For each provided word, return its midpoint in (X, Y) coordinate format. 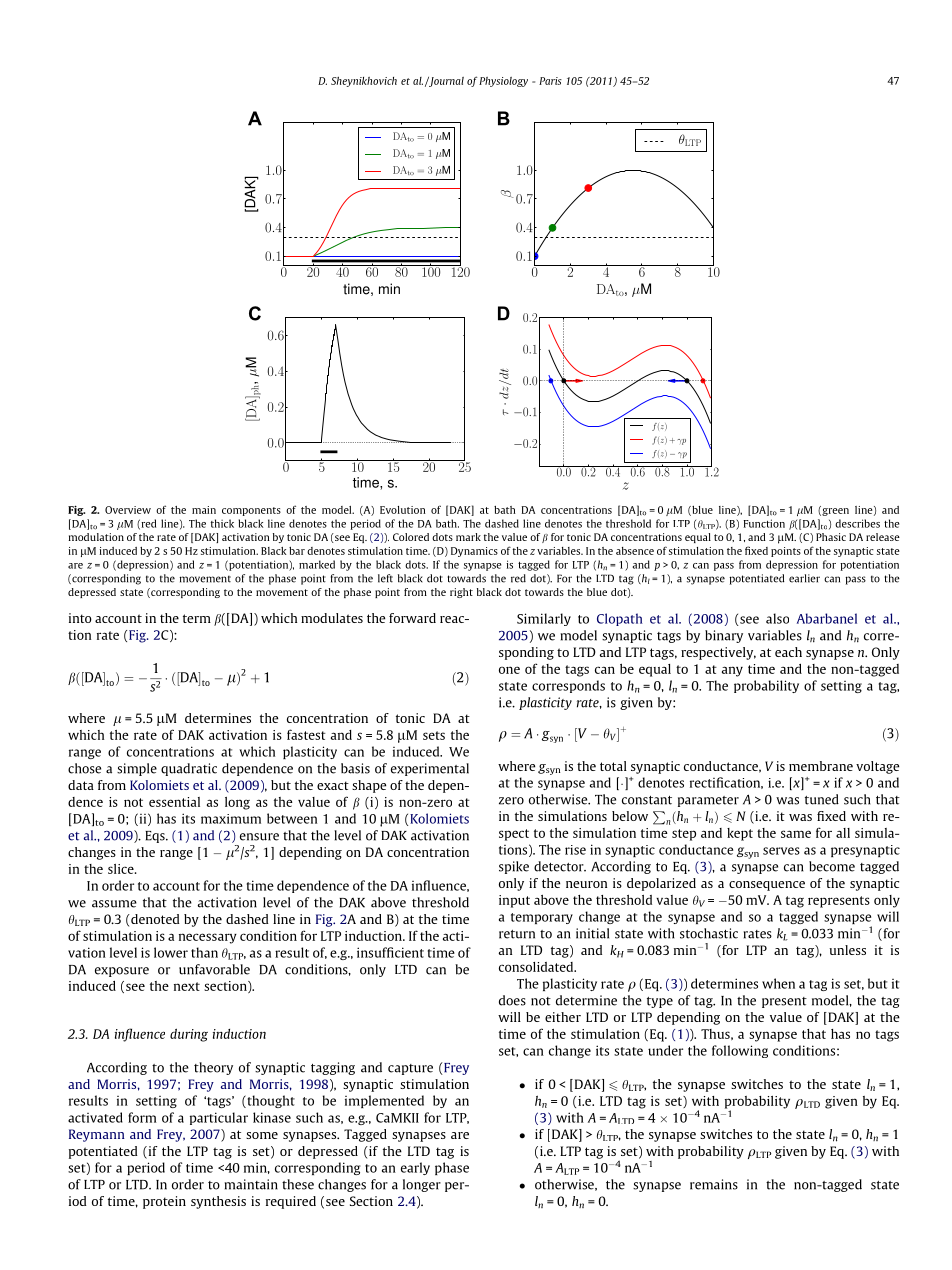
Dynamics (474, 552)
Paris (550, 81)
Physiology (503, 82)
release (883, 537)
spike (514, 867)
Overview (128, 510)
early (415, 1168)
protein (164, 1202)
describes (857, 523)
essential (174, 802)
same (796, 834)
